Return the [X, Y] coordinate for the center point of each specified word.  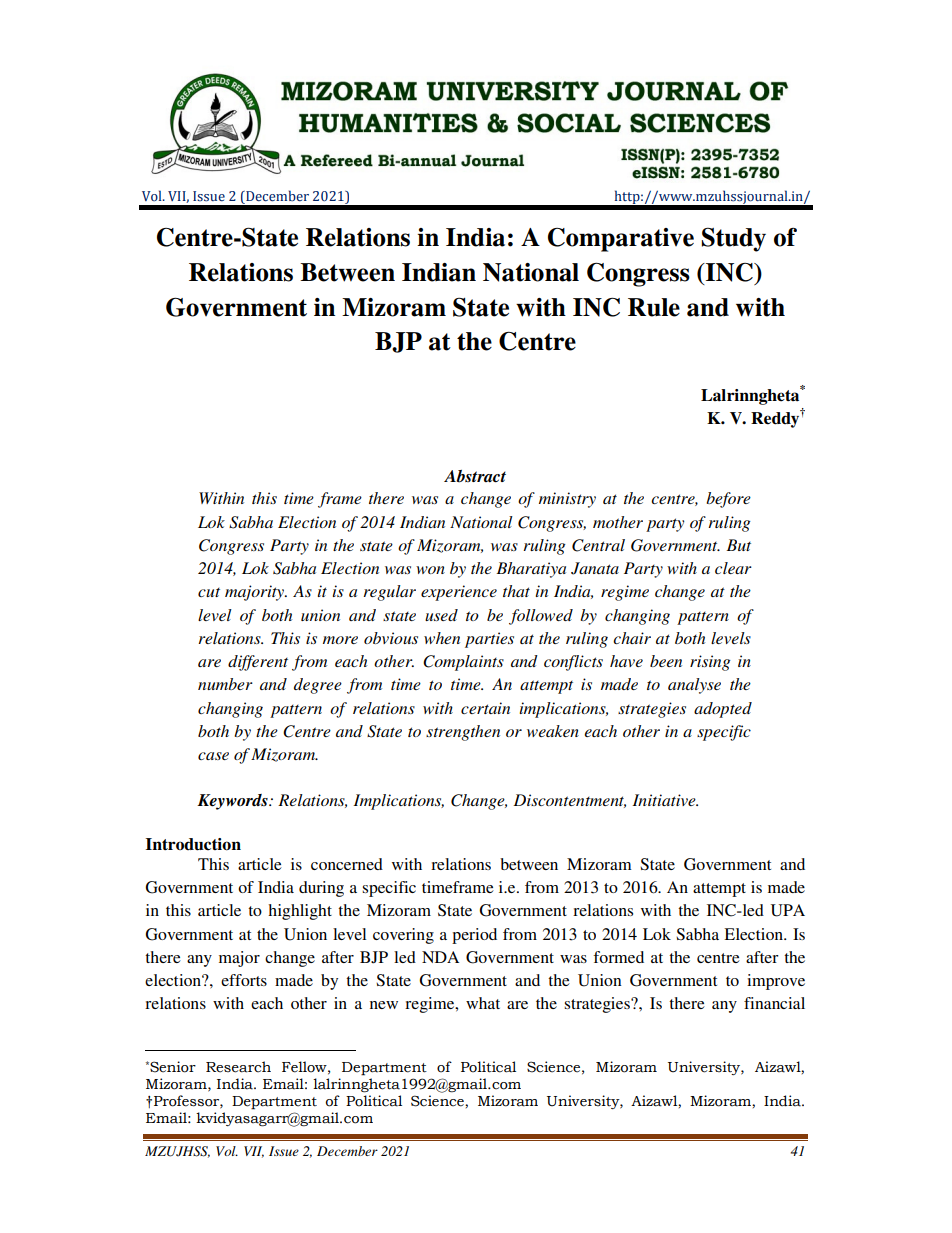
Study [733, 240]
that [516, 591]
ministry [567, 500]
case [213, 756]
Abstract [475, 476]
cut [209, 592]
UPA [788, 910]
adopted [723, 710]
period [474, 936]
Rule [654, 307]
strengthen [463, 733]
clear [733, 568]
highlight [300, 912]
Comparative [621, 240]
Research [238, 1067]
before [728, 500]
